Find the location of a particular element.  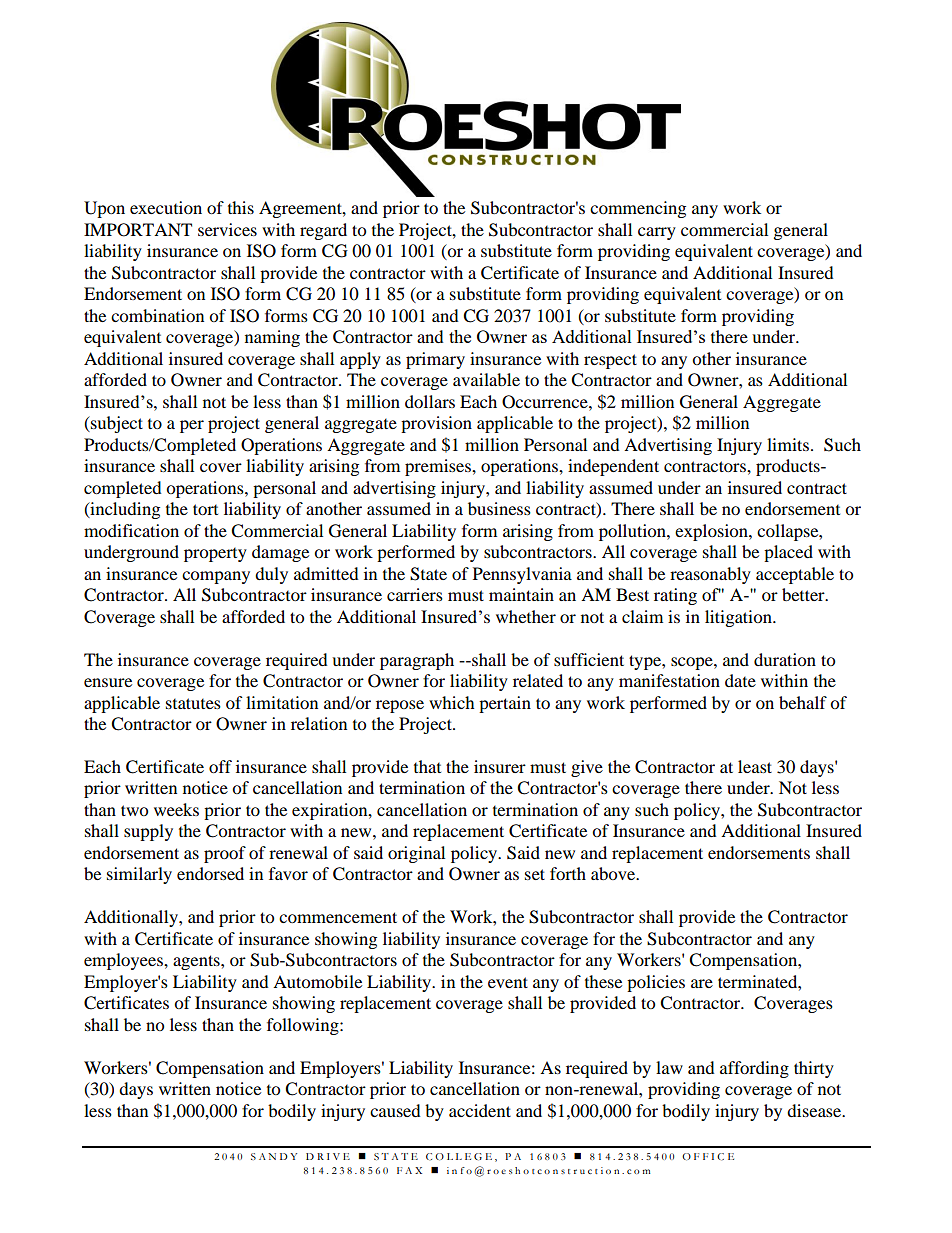

following is located at coordinates (304, 1026).
